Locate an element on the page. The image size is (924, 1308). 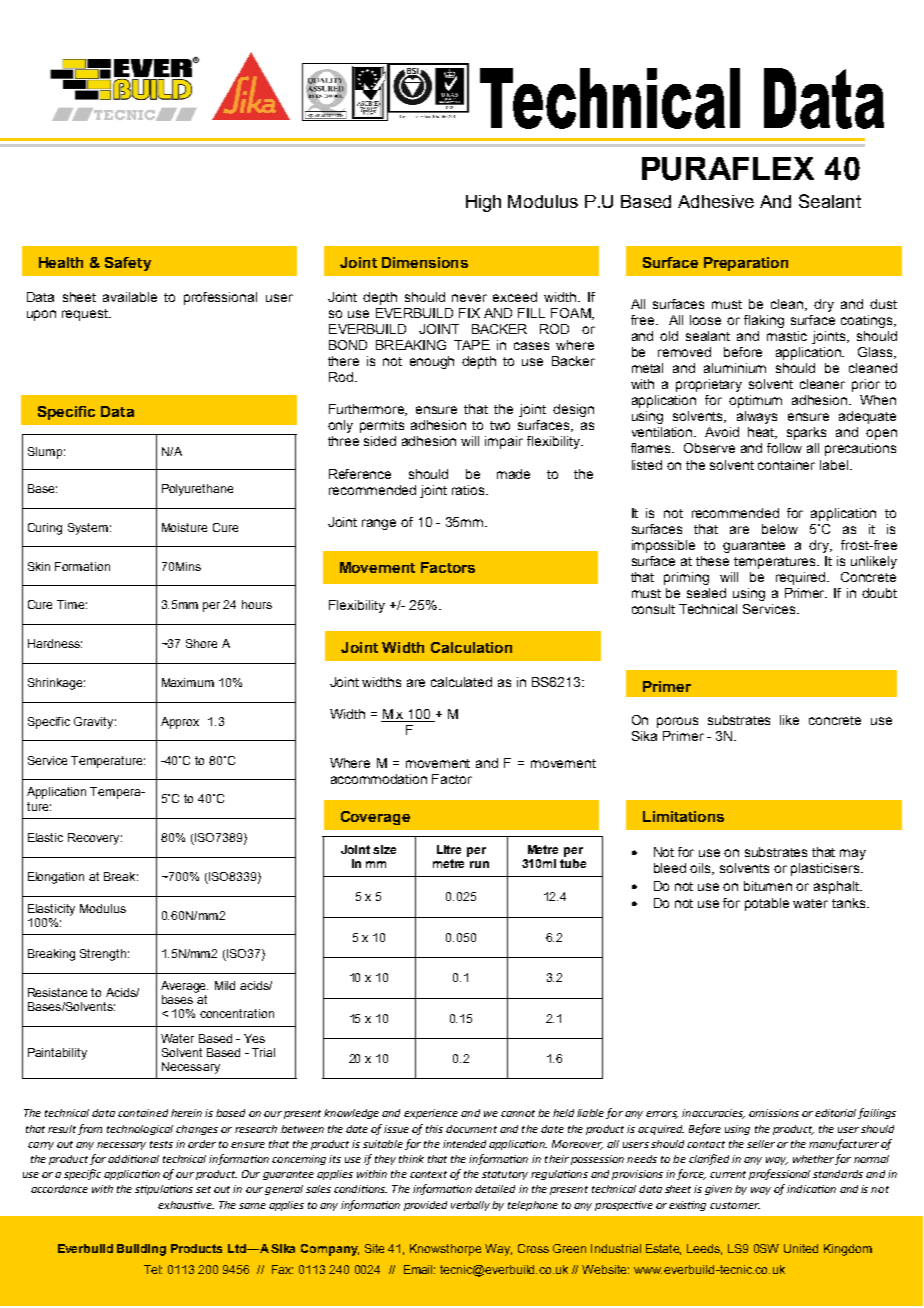
High is located at coordinates (483, 203).
